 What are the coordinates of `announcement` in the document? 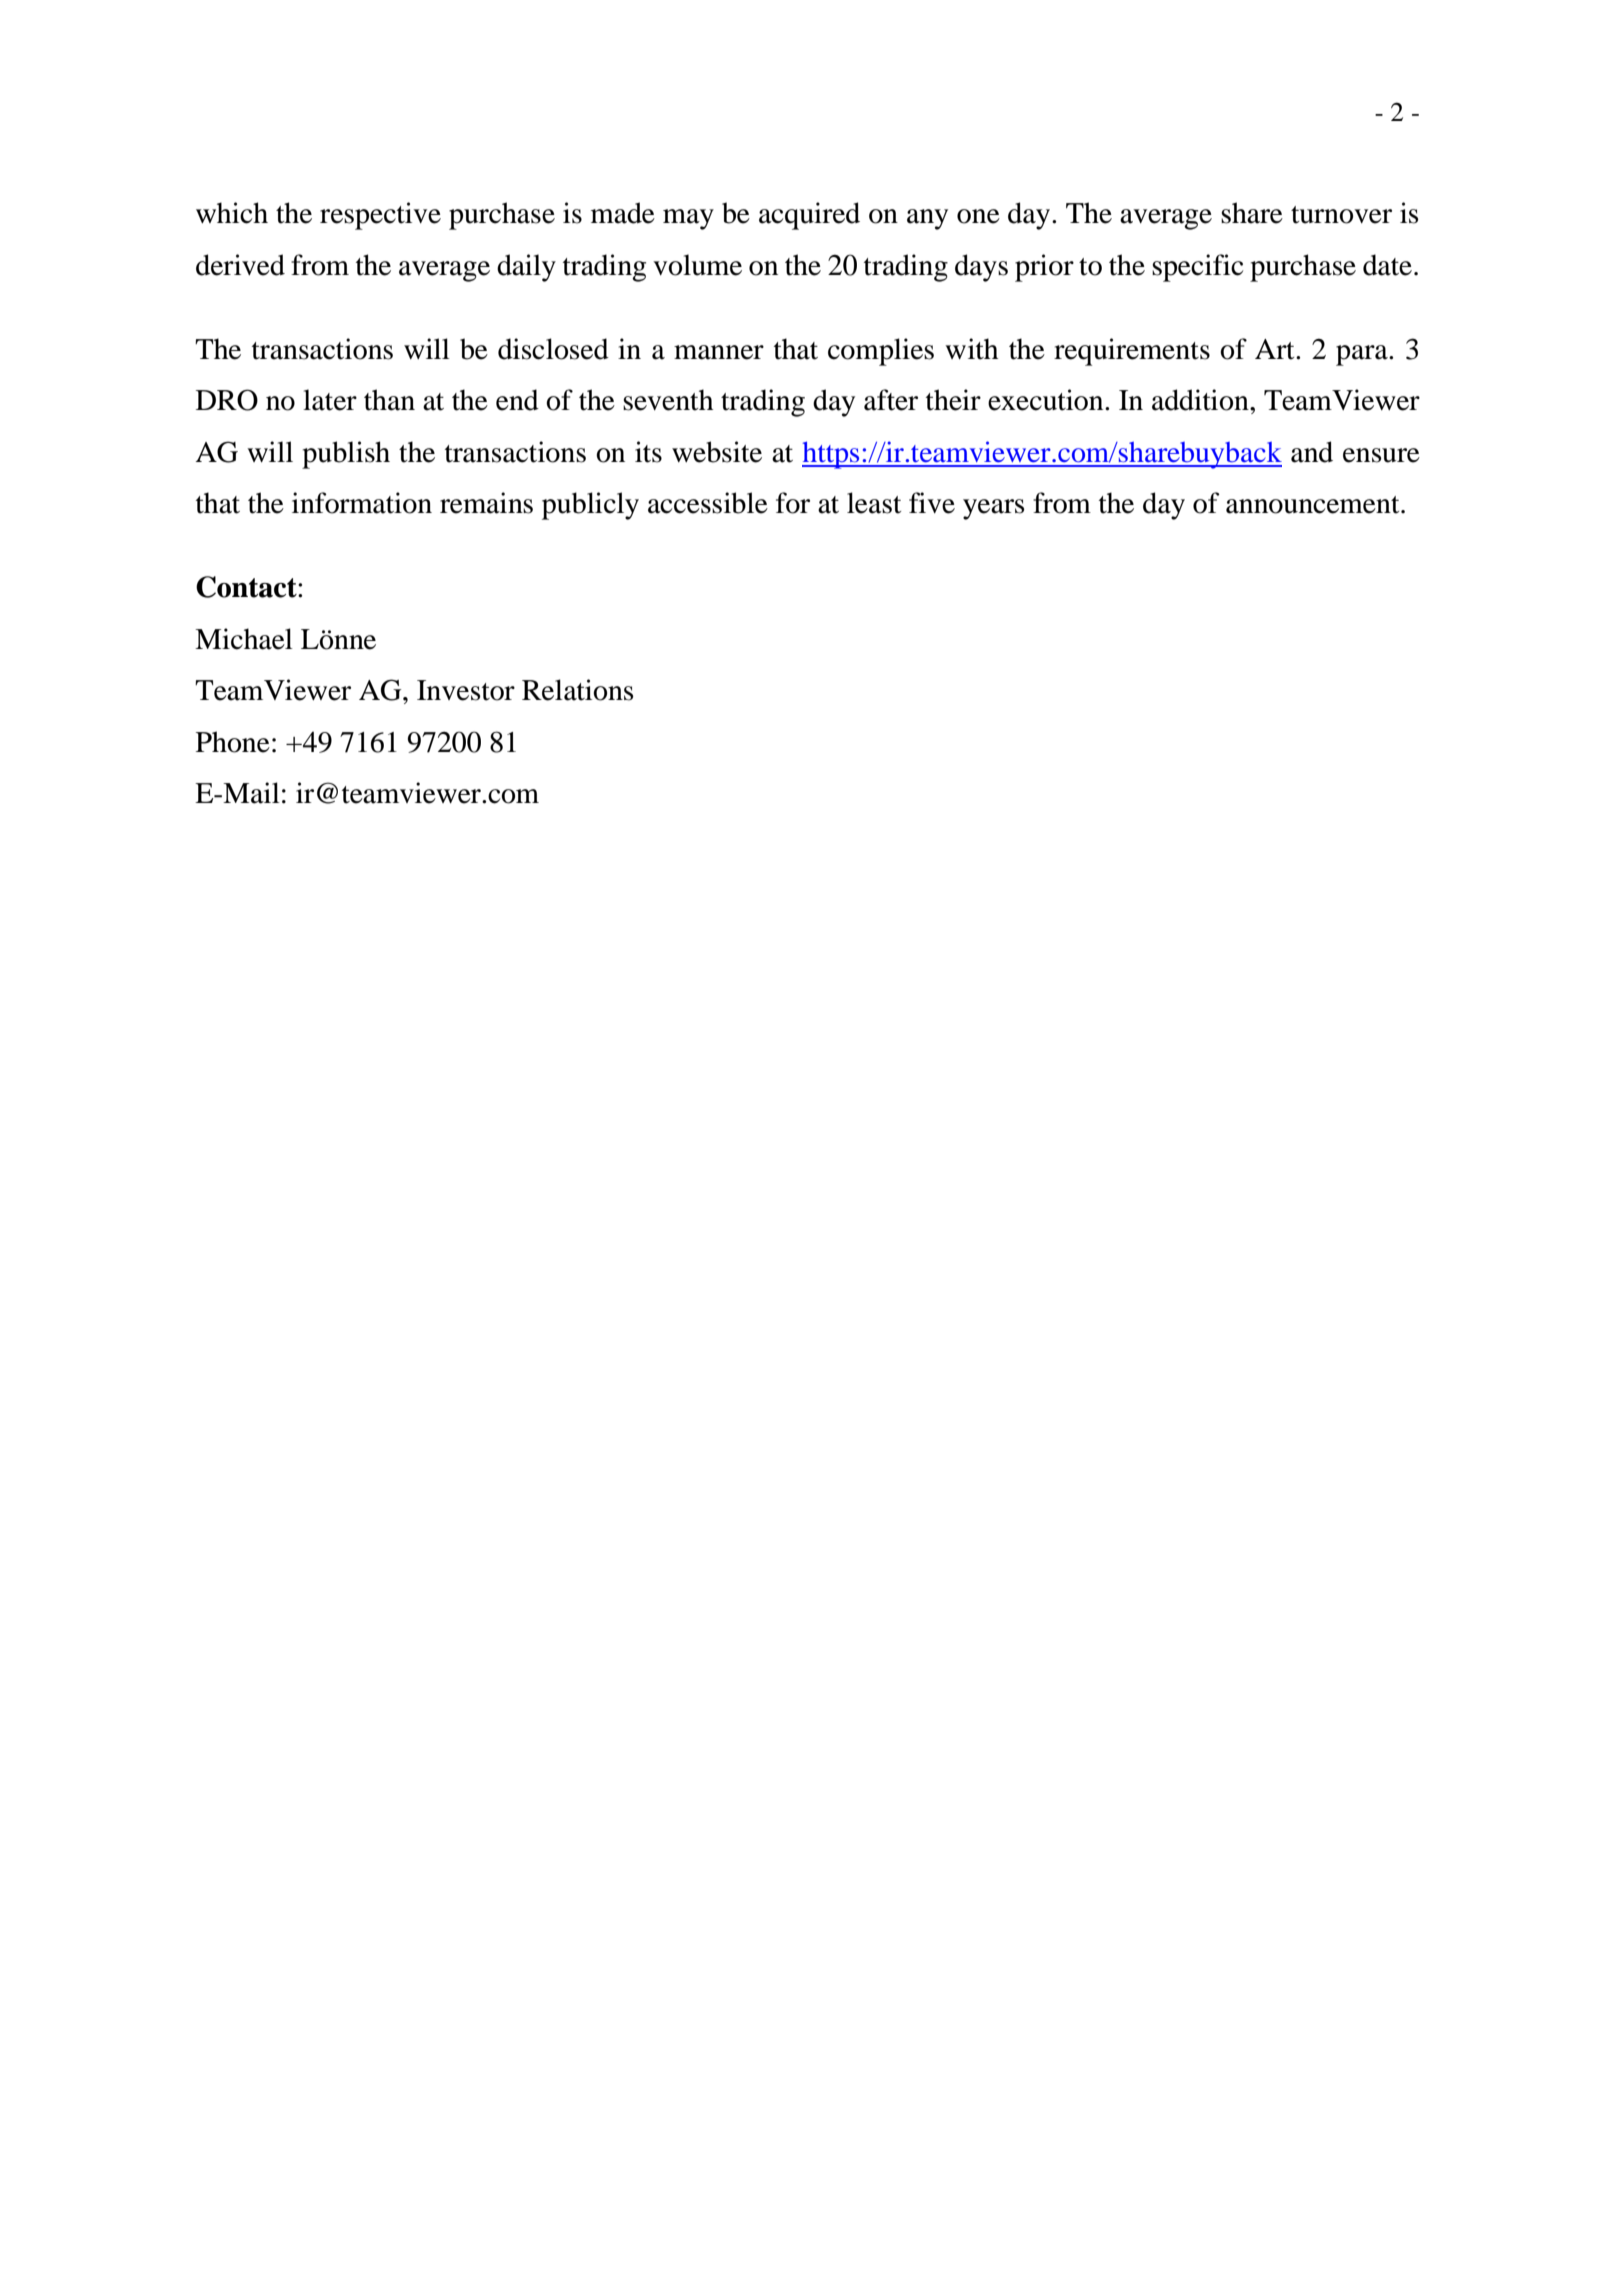 It's located at (1314, 505).
